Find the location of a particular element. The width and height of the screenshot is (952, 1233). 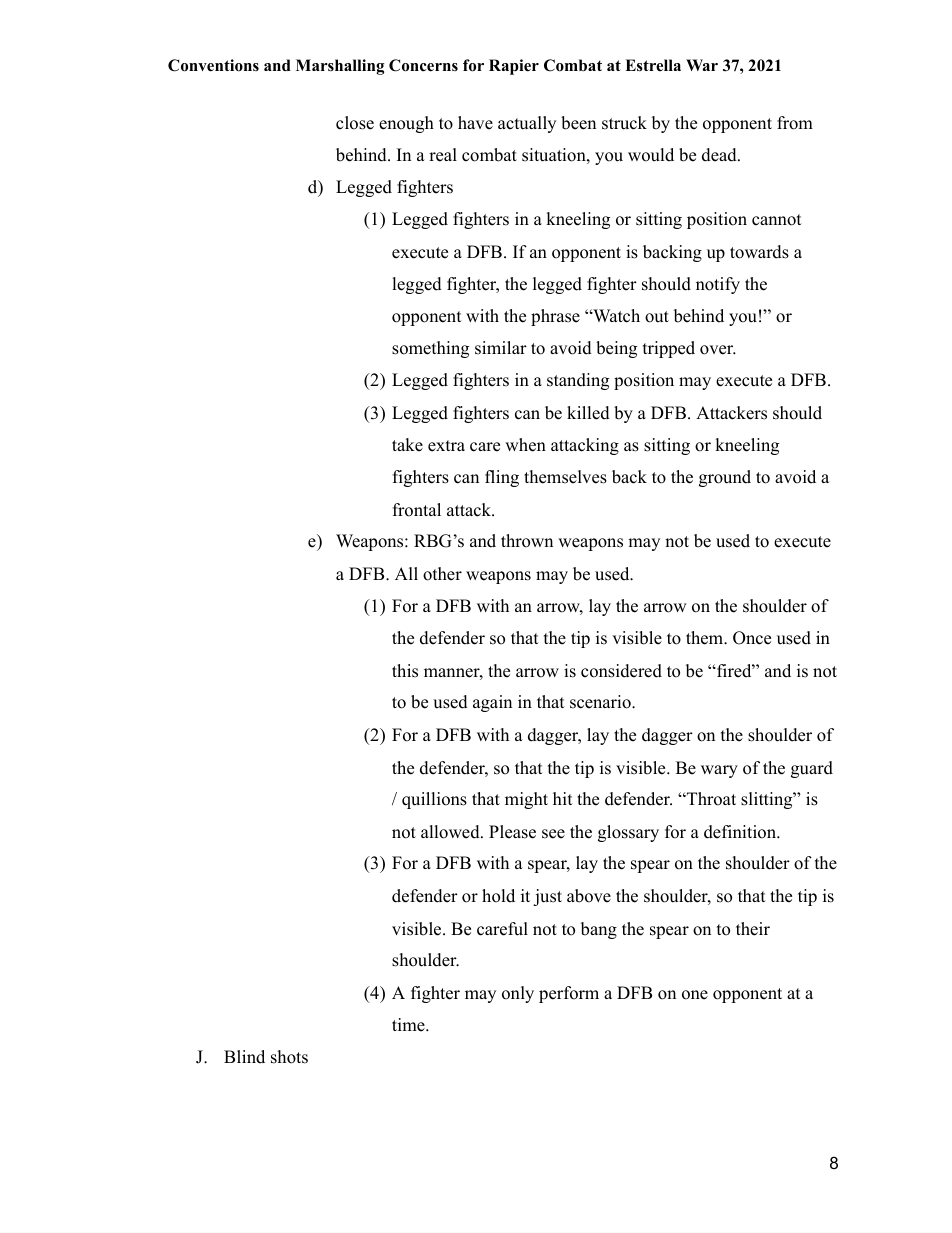

other is located at coordinates (442, 574).
